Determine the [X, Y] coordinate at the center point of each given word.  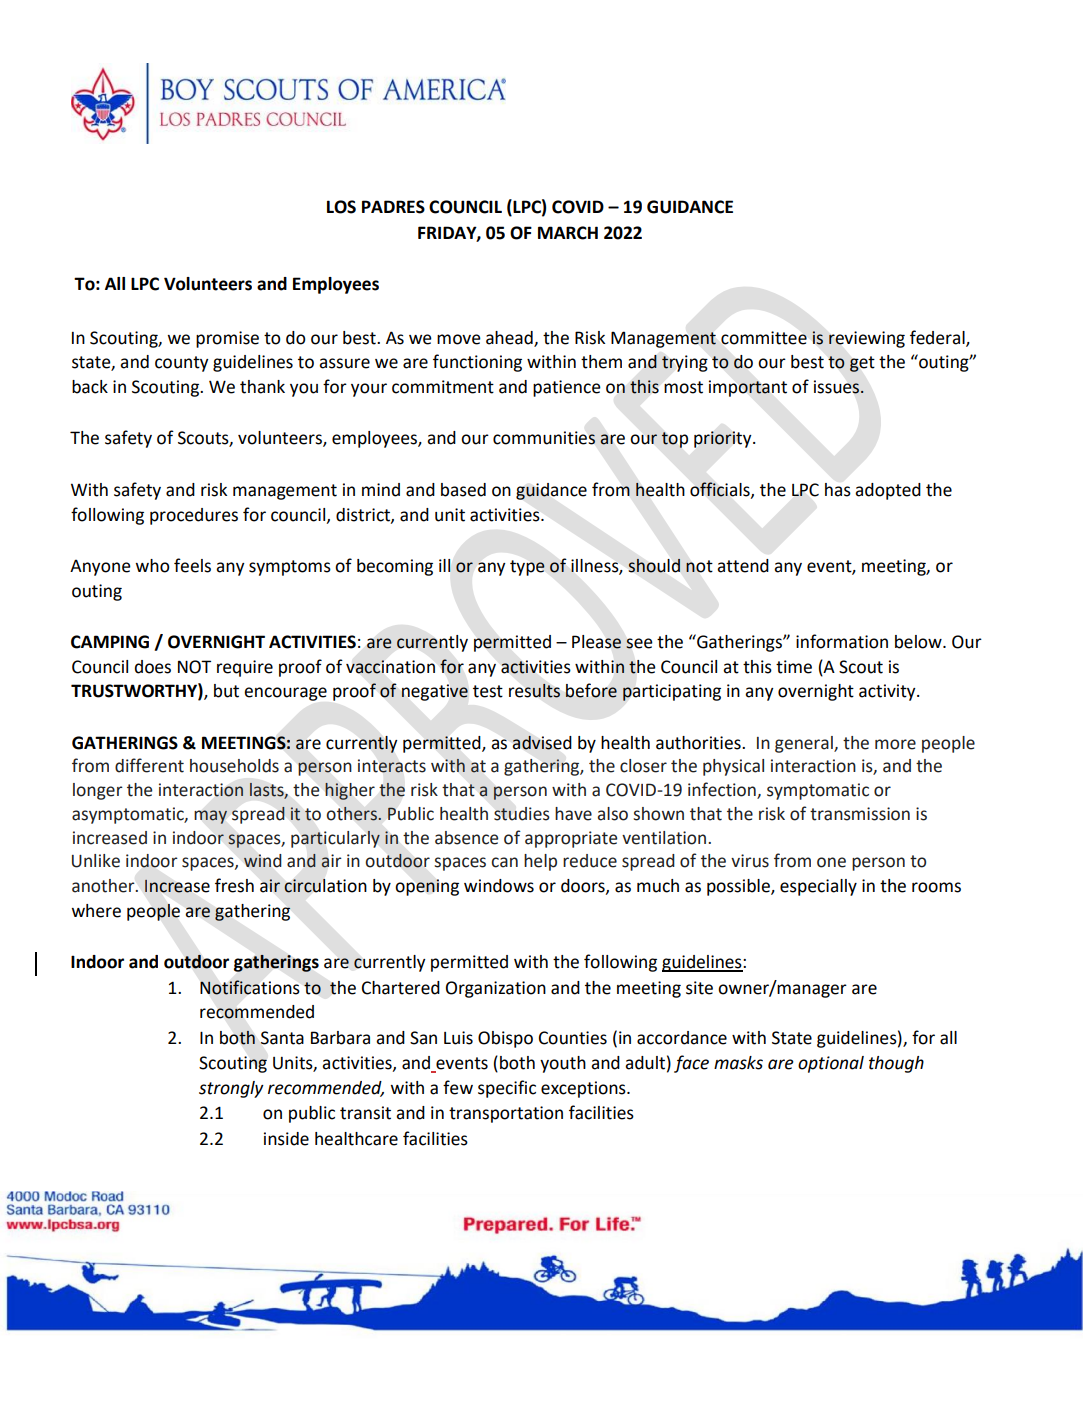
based [463, 490]
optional [831, 1064]
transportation [506, 1114]
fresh [234, 885]
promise [227, 339]
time [794, 667]
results [535, 690]
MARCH [568, 233]
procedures [194, 516]
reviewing [867, 339]
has [838, 490]
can [504, 862]
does [153, 667]
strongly [231, 1089]
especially [818, 887]
